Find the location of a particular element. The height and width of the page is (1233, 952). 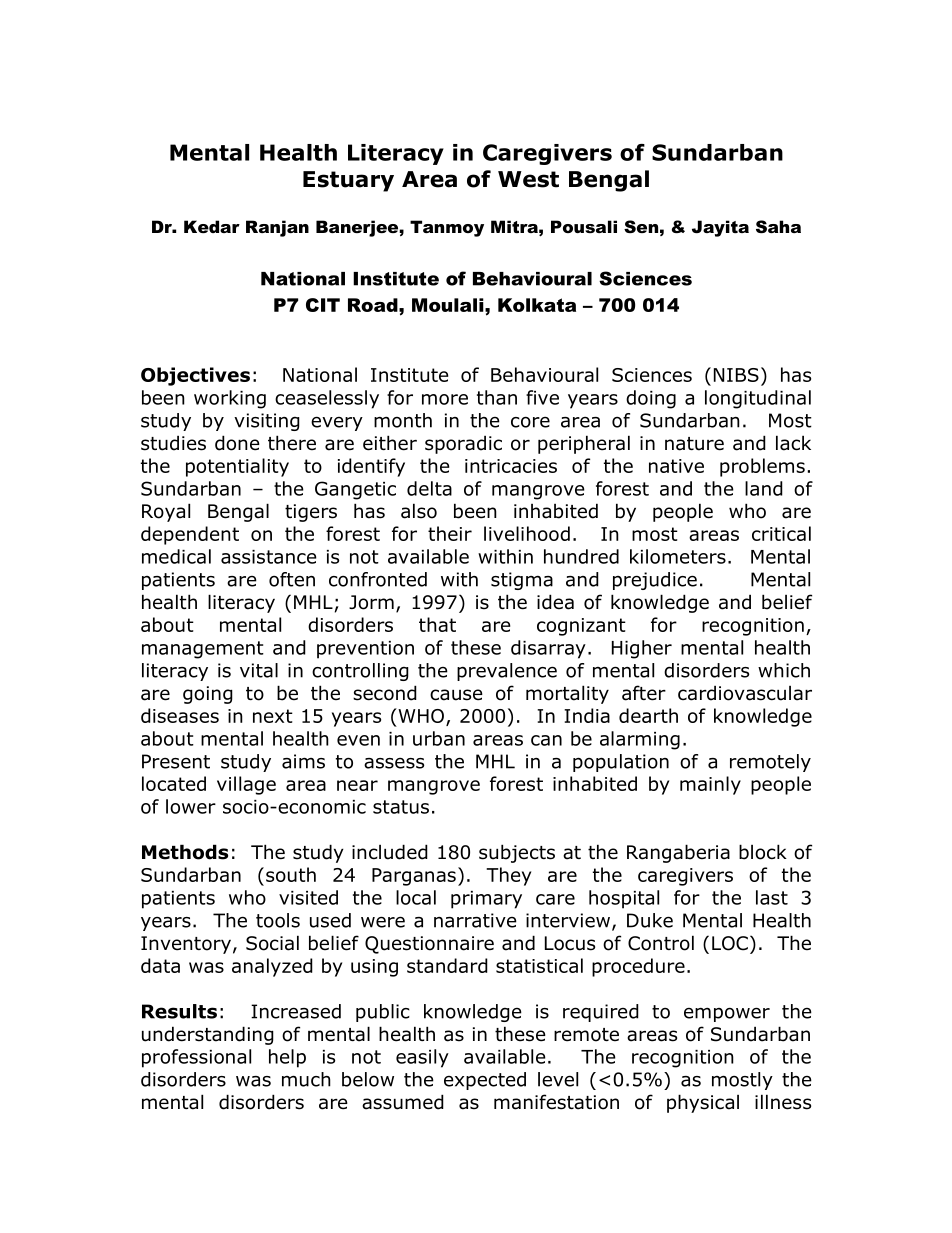

Kedar is located at coordinates (212, 226).
